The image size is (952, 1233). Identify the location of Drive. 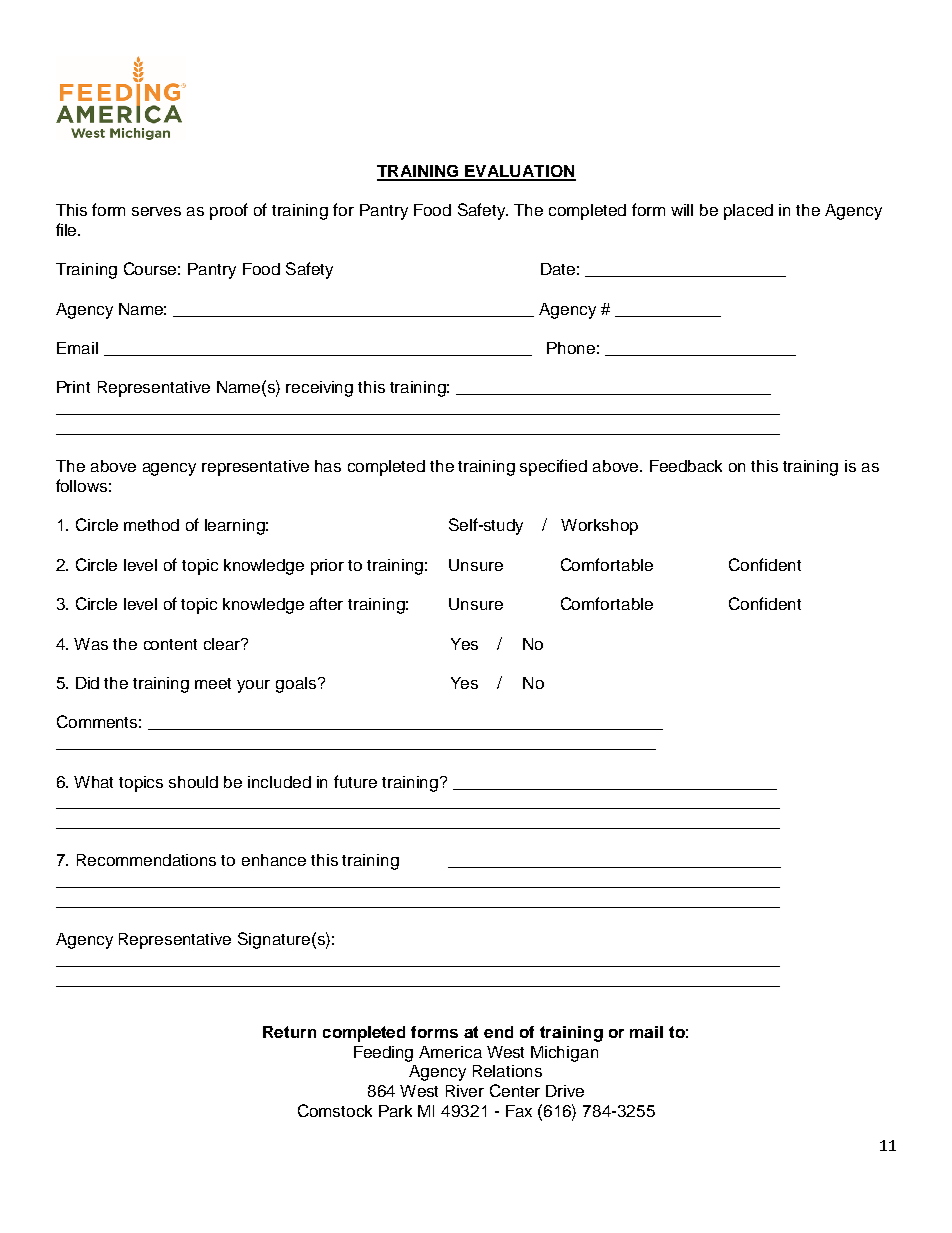
(565, 1091).
